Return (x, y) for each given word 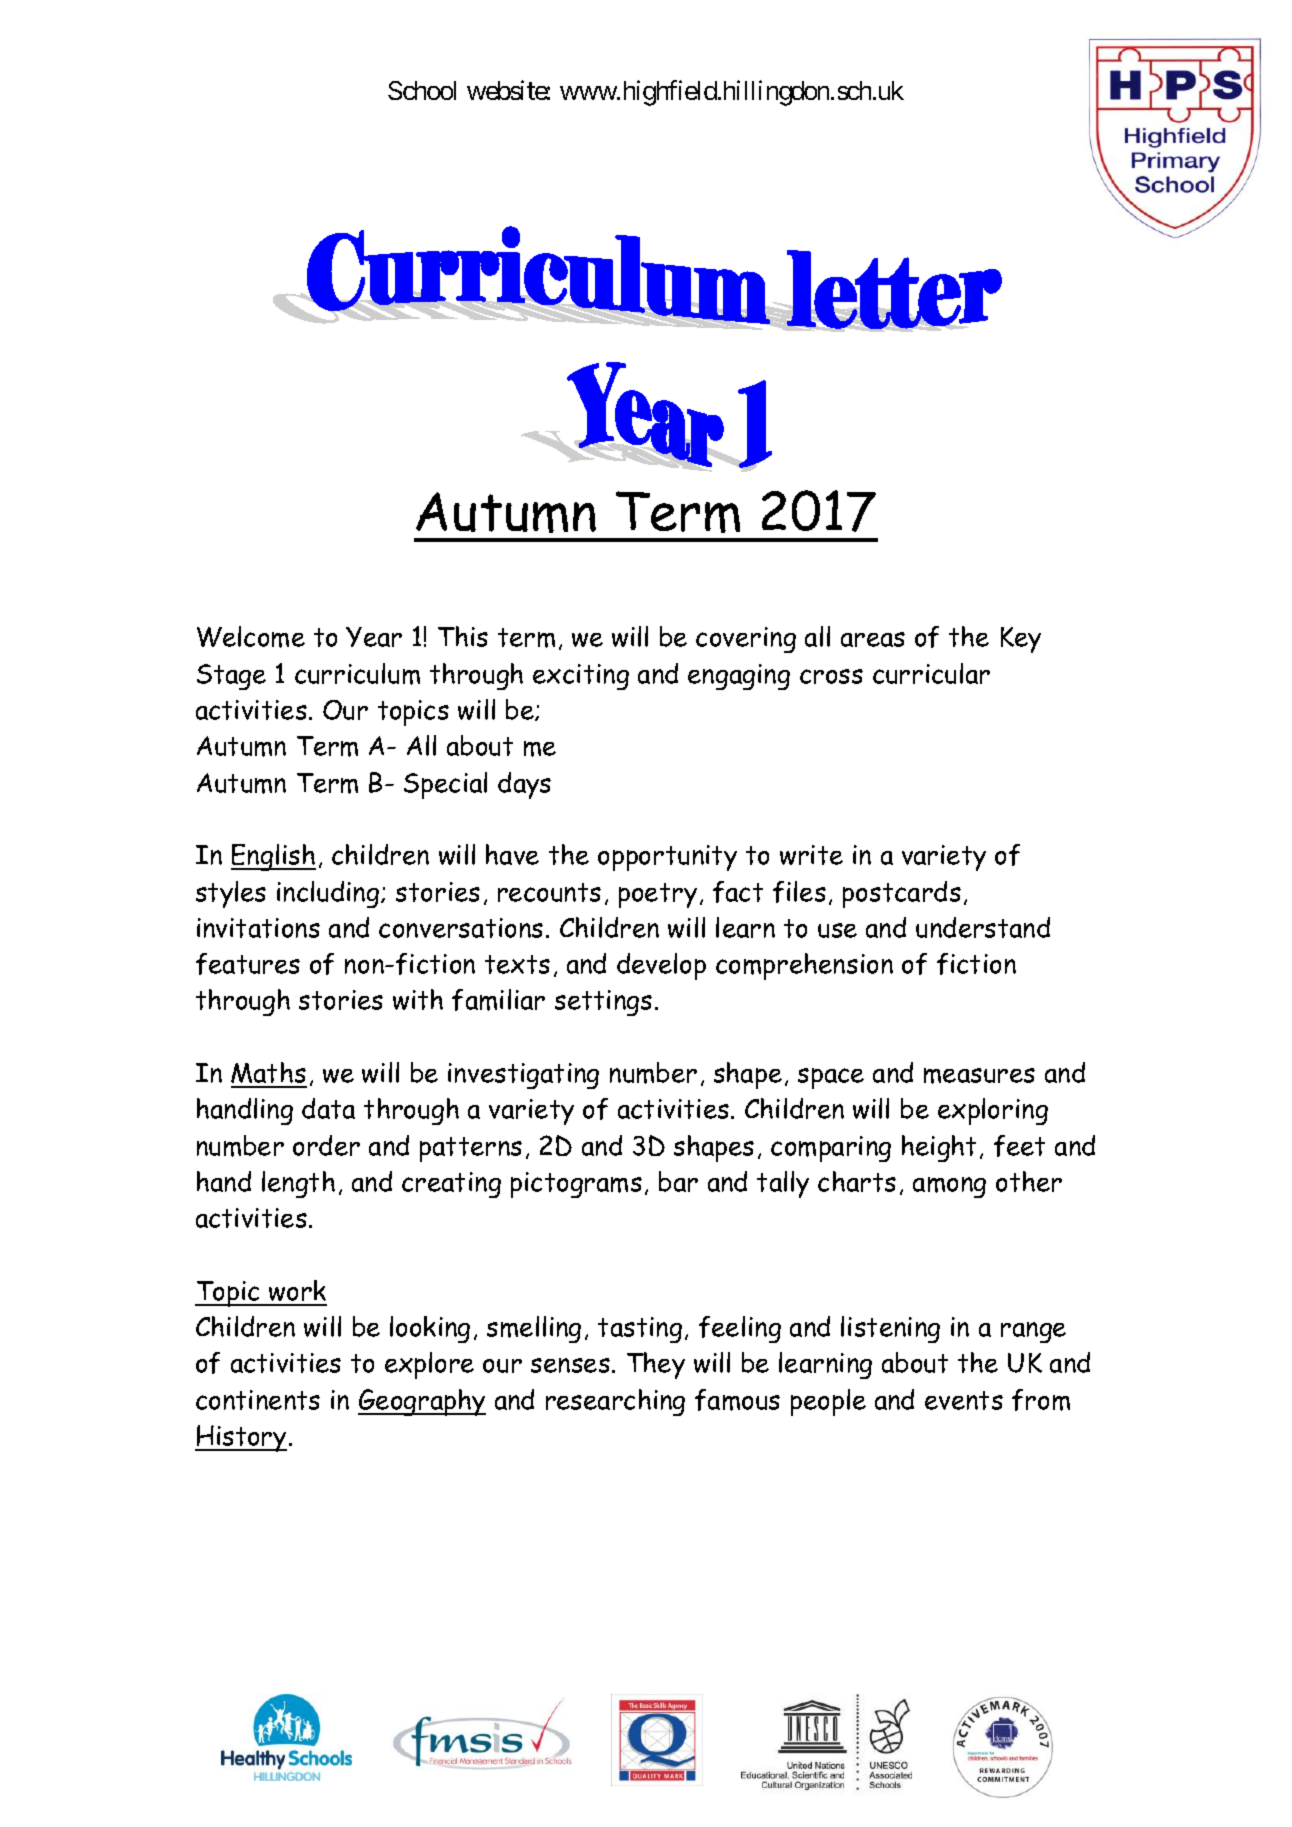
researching (615, 1402)
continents (258, 1400)
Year (374, 637)
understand (983, 927)
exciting (581, 677)
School (422, 90)
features (248, 964)
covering (746, 640)
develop (661, 966)
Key (1021, 640)
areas (873, 639)
